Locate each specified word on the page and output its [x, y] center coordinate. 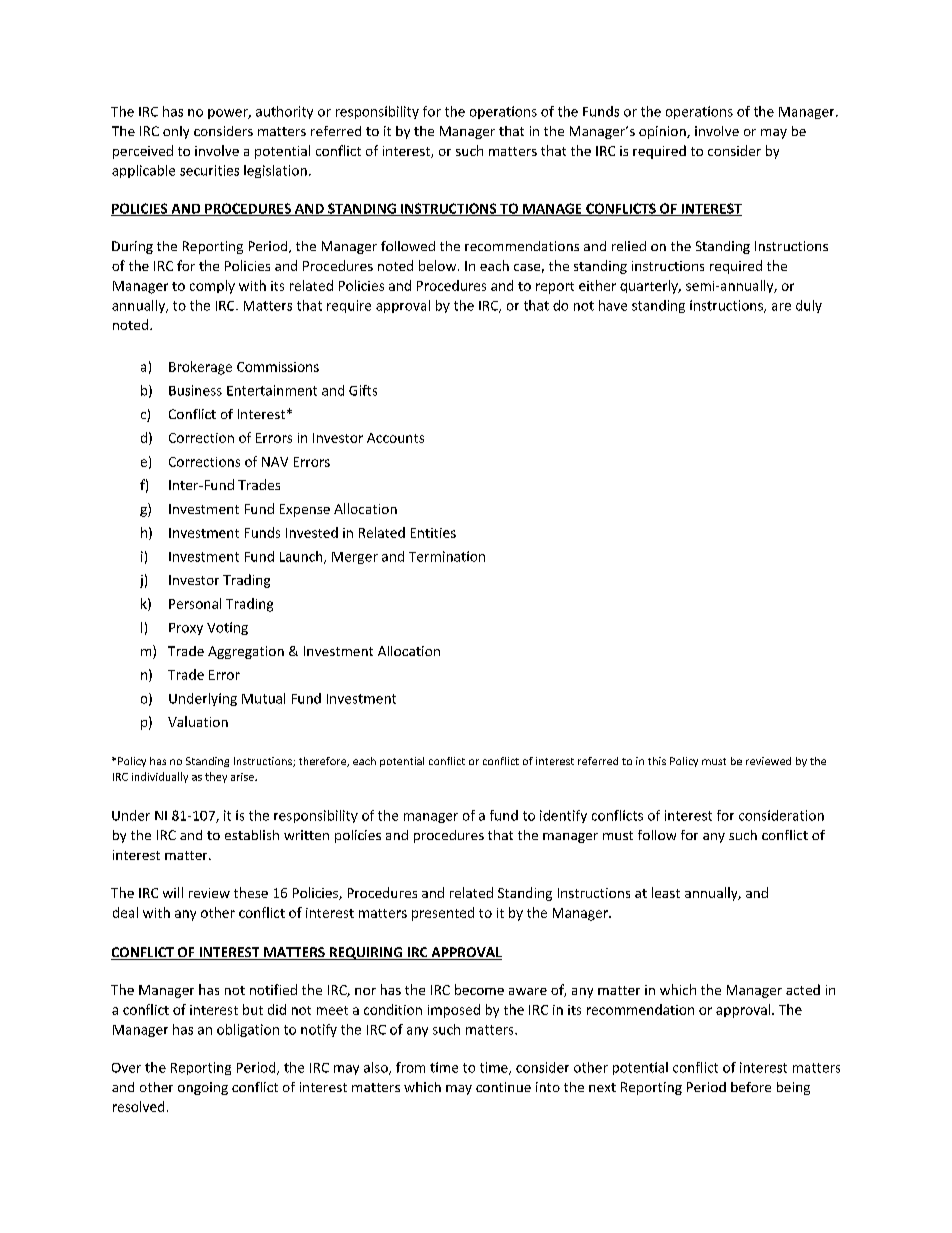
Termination [447, 556]
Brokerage [200, 368]
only [176, 132]
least [666, 892]
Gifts [363, 390]
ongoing [203, 1088]
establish [252, 835]
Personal [195, 603]
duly [809, 306]
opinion [663, 132]
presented [443, 914]
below [439, 265]
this [657, 761]
